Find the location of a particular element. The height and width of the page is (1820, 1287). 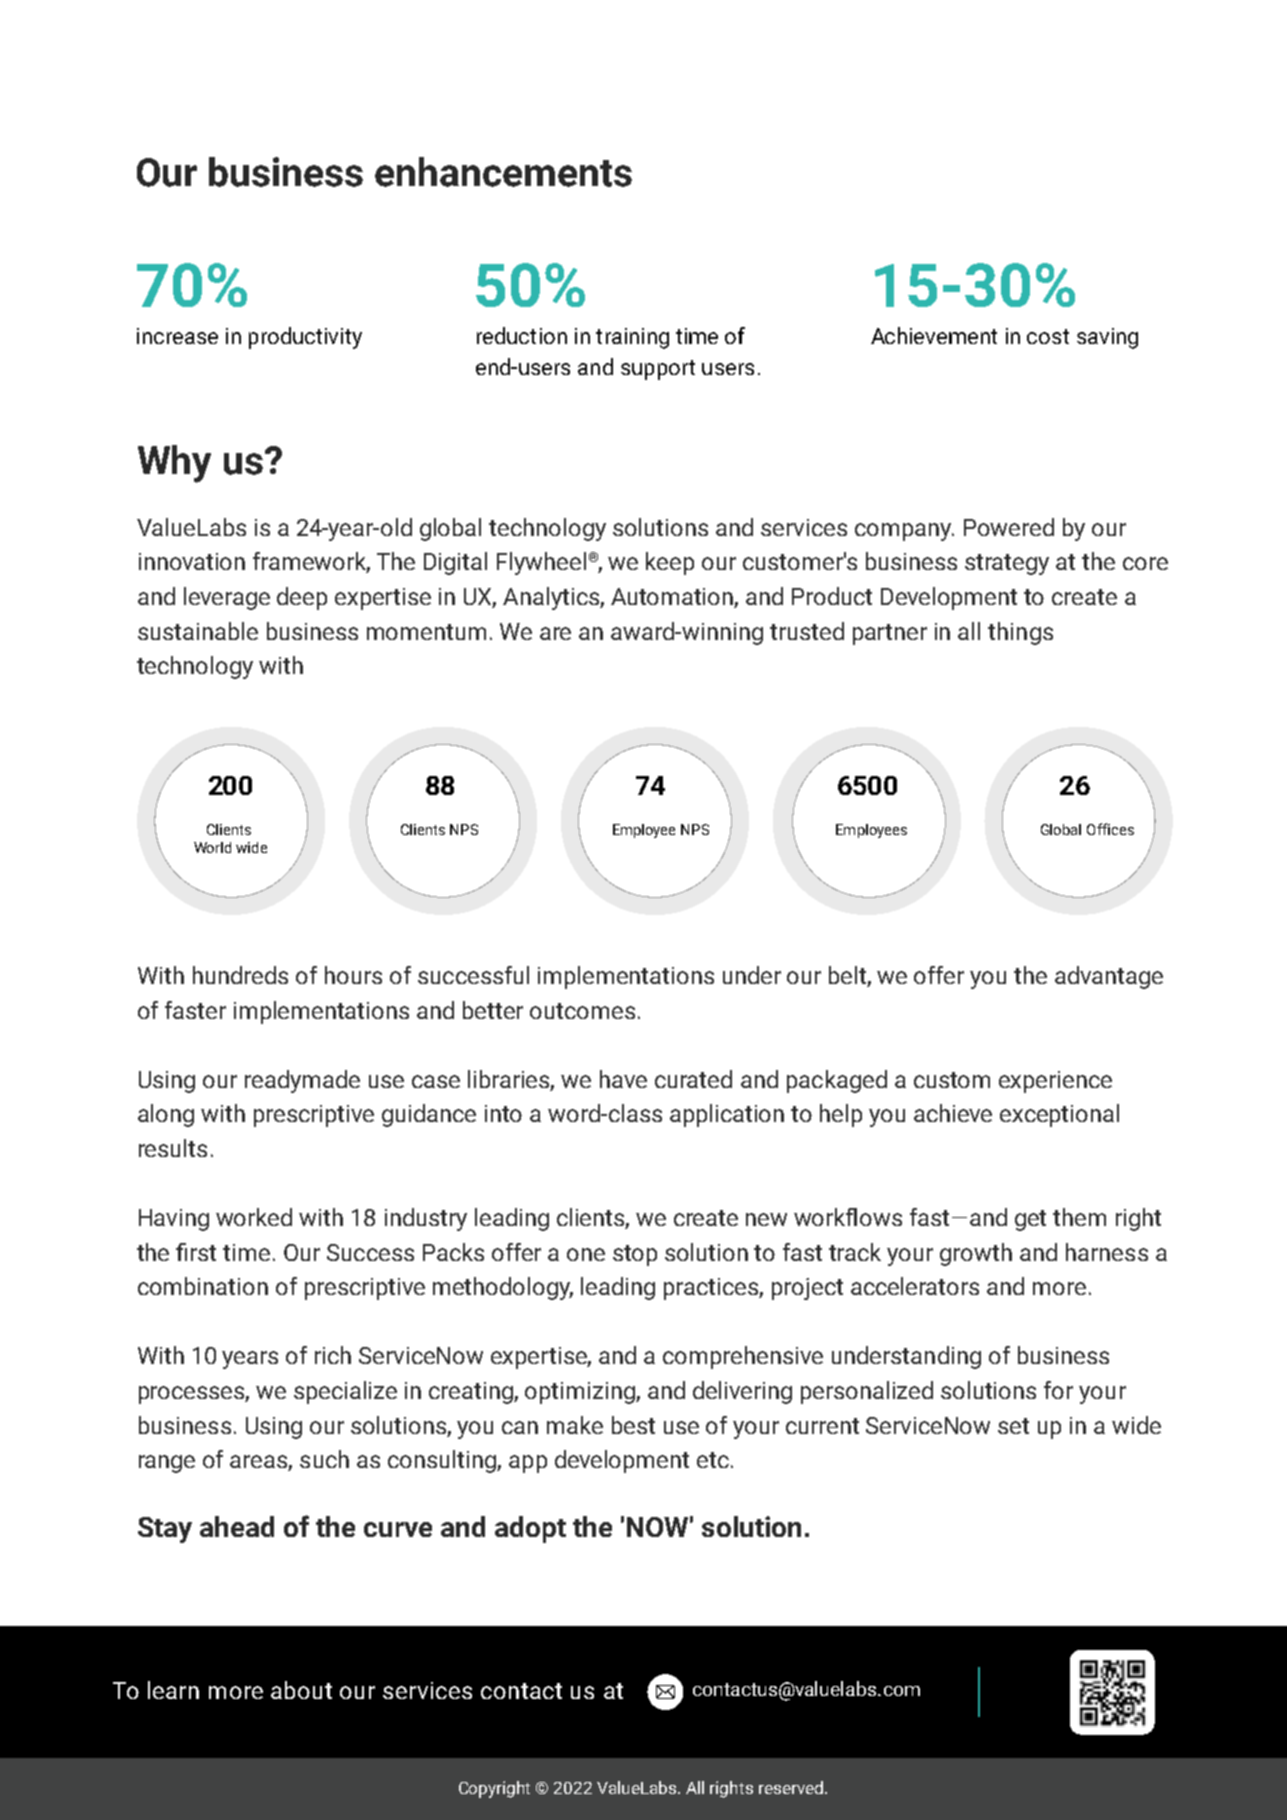

increase is located at coordinates (177, 336).
